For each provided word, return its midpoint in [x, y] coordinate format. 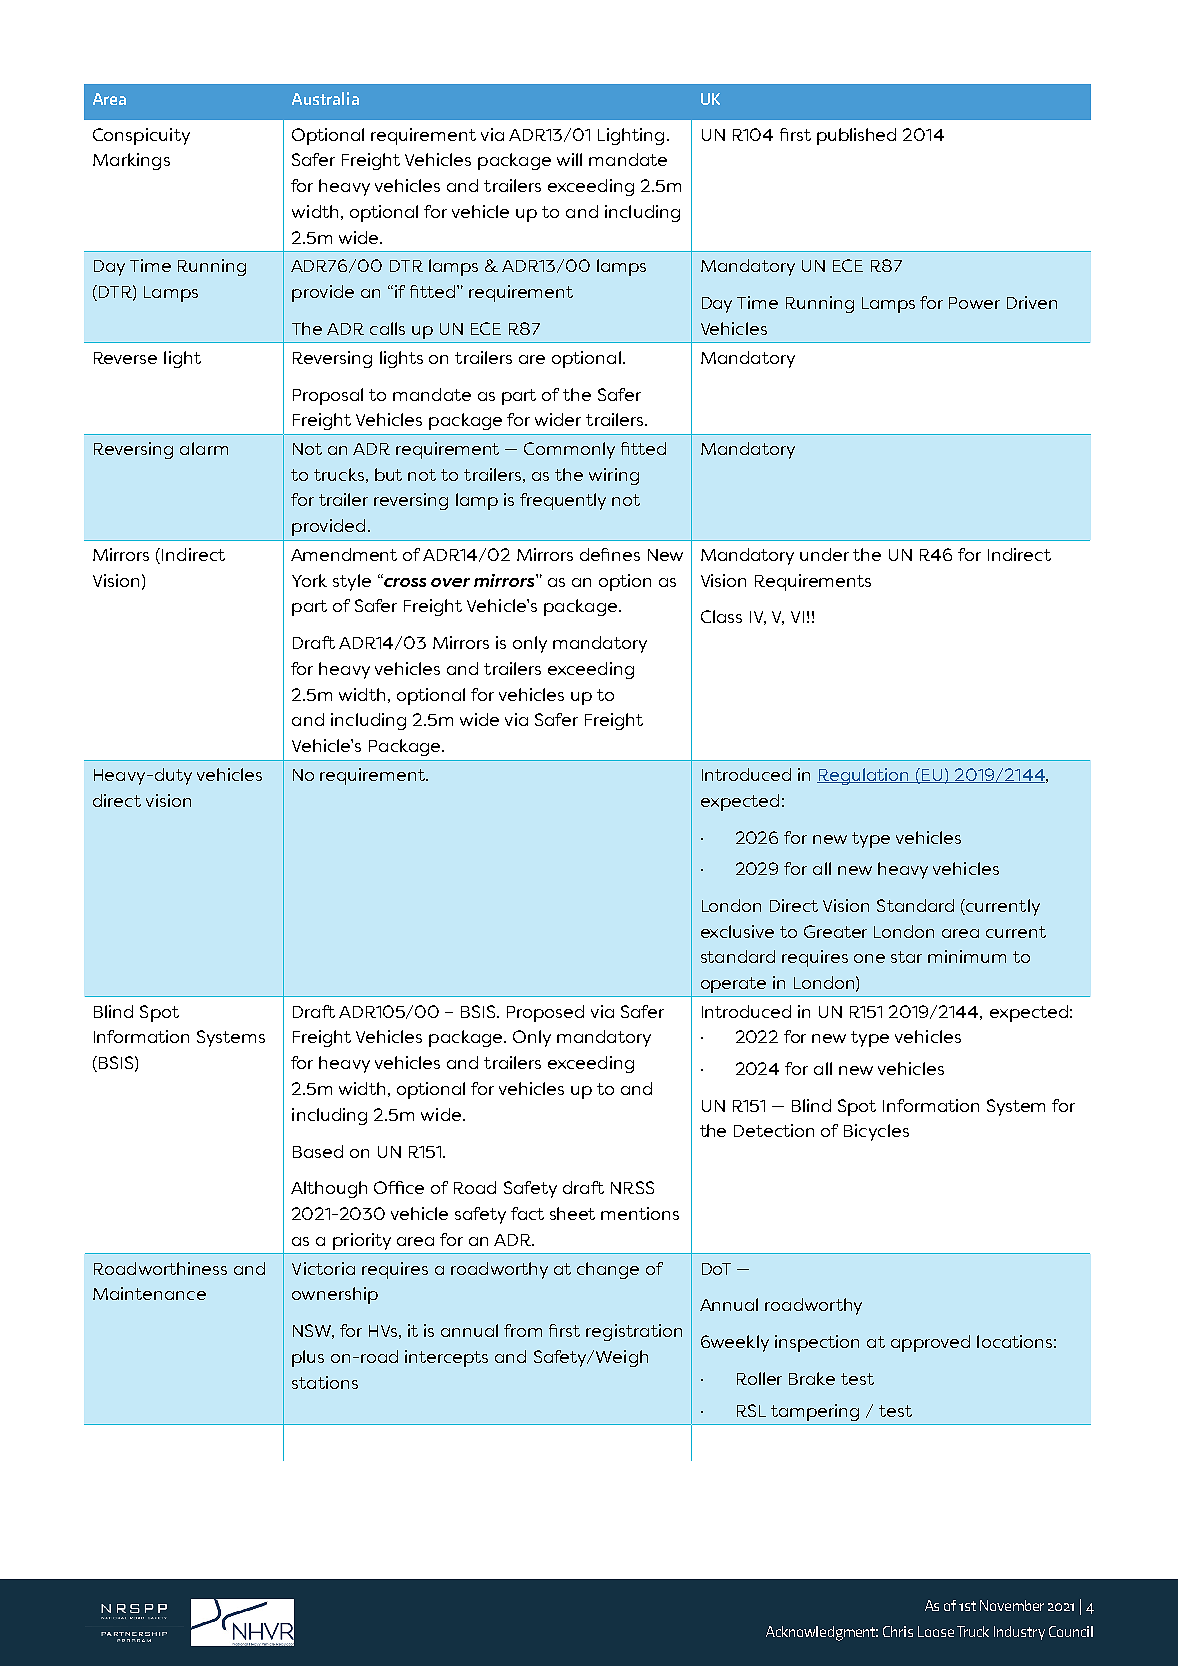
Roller [759, 1378]
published [856, 136]
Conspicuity [141, 136]
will [569, 159]
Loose [936, 1631]
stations [325, 1382]
